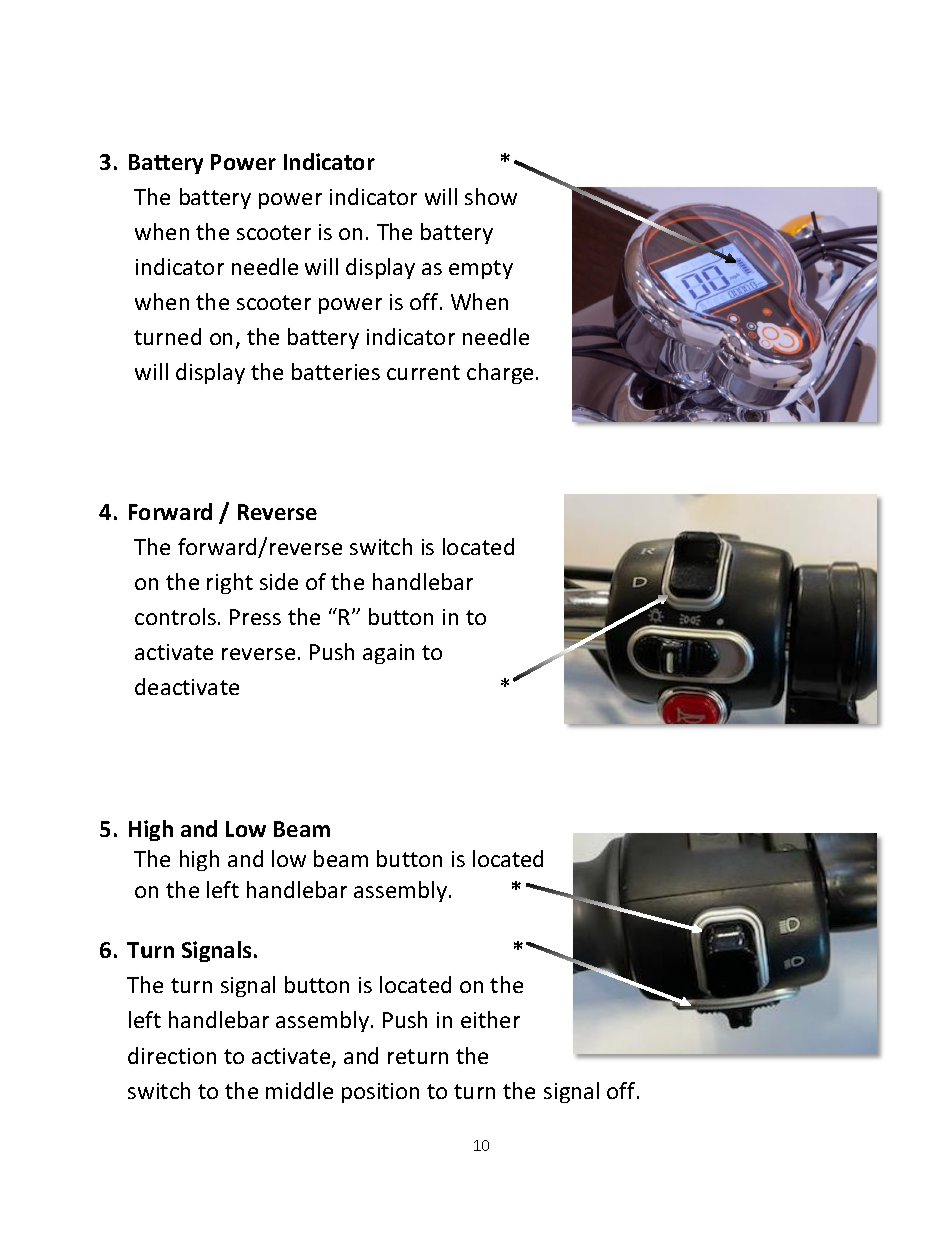 This image has width=952, height=1233. What do you see at coordinates (423, 372) in the image?
I see `current` at bounding box center [423, 372].
